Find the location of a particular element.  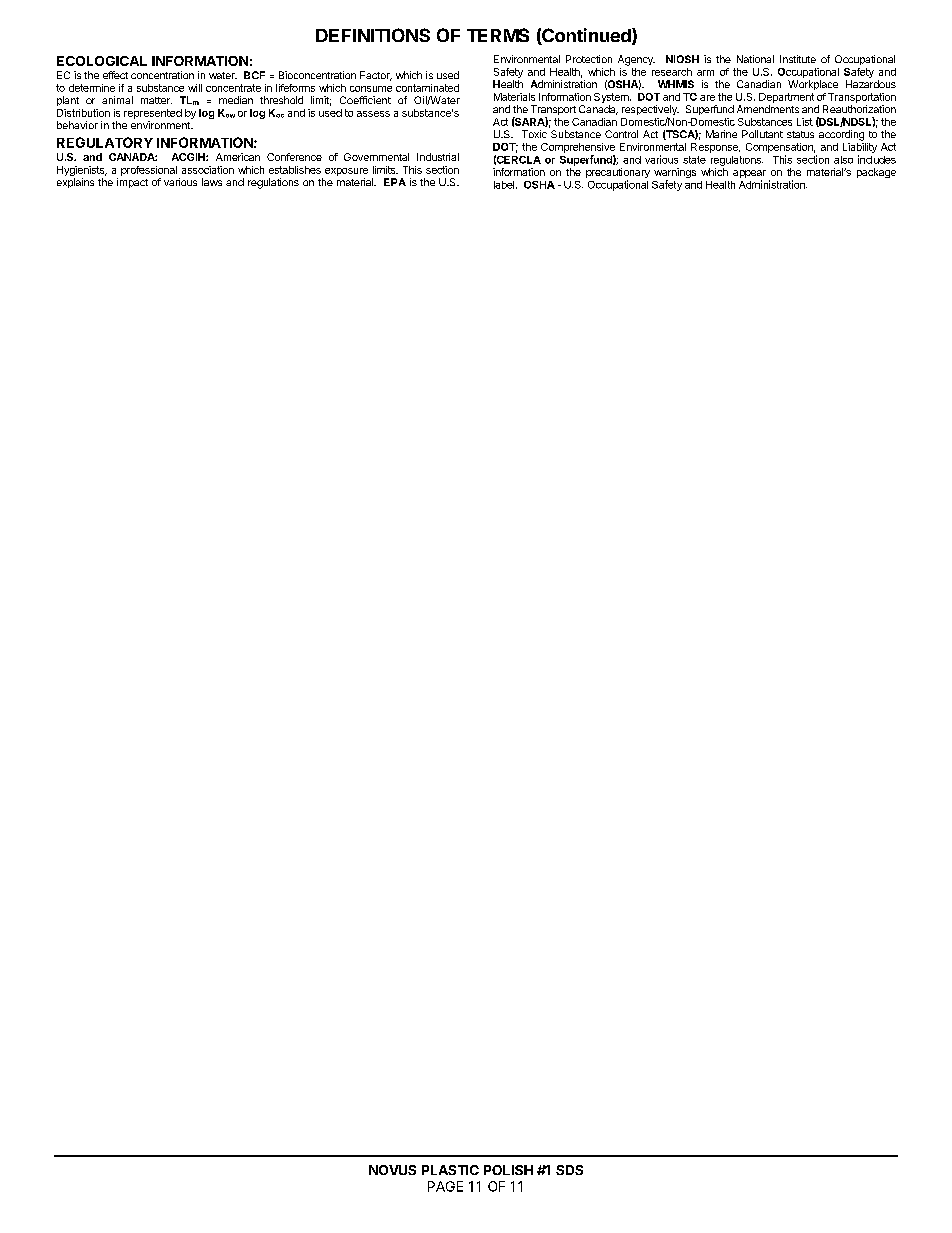

Industrial is located at coordinates (438, 157).
